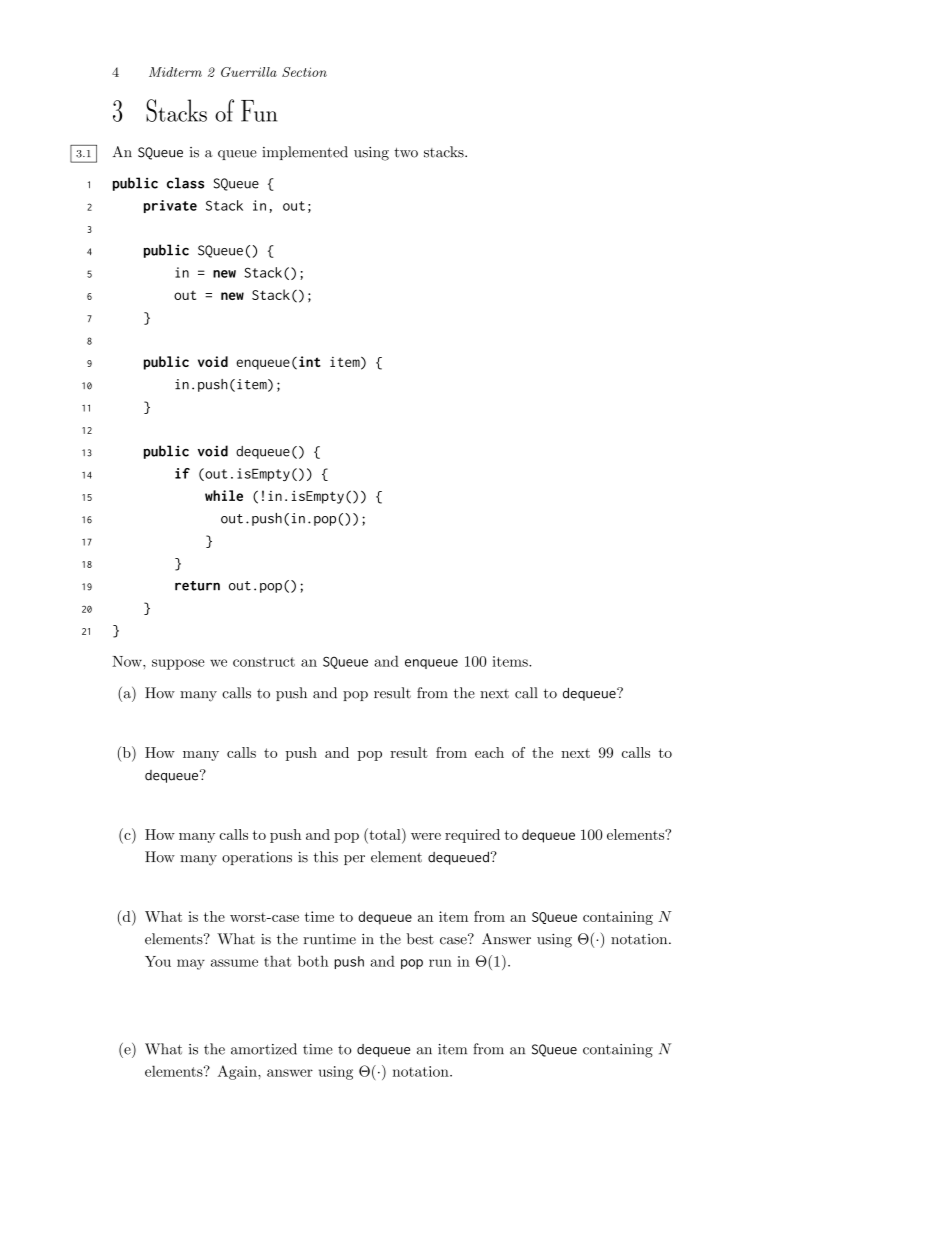 Image resolution: width=952 pixels, height=1233 pixels. Describe the element at coordinates (264, 1049) in the screenshot. I see `amortized` at that location.
